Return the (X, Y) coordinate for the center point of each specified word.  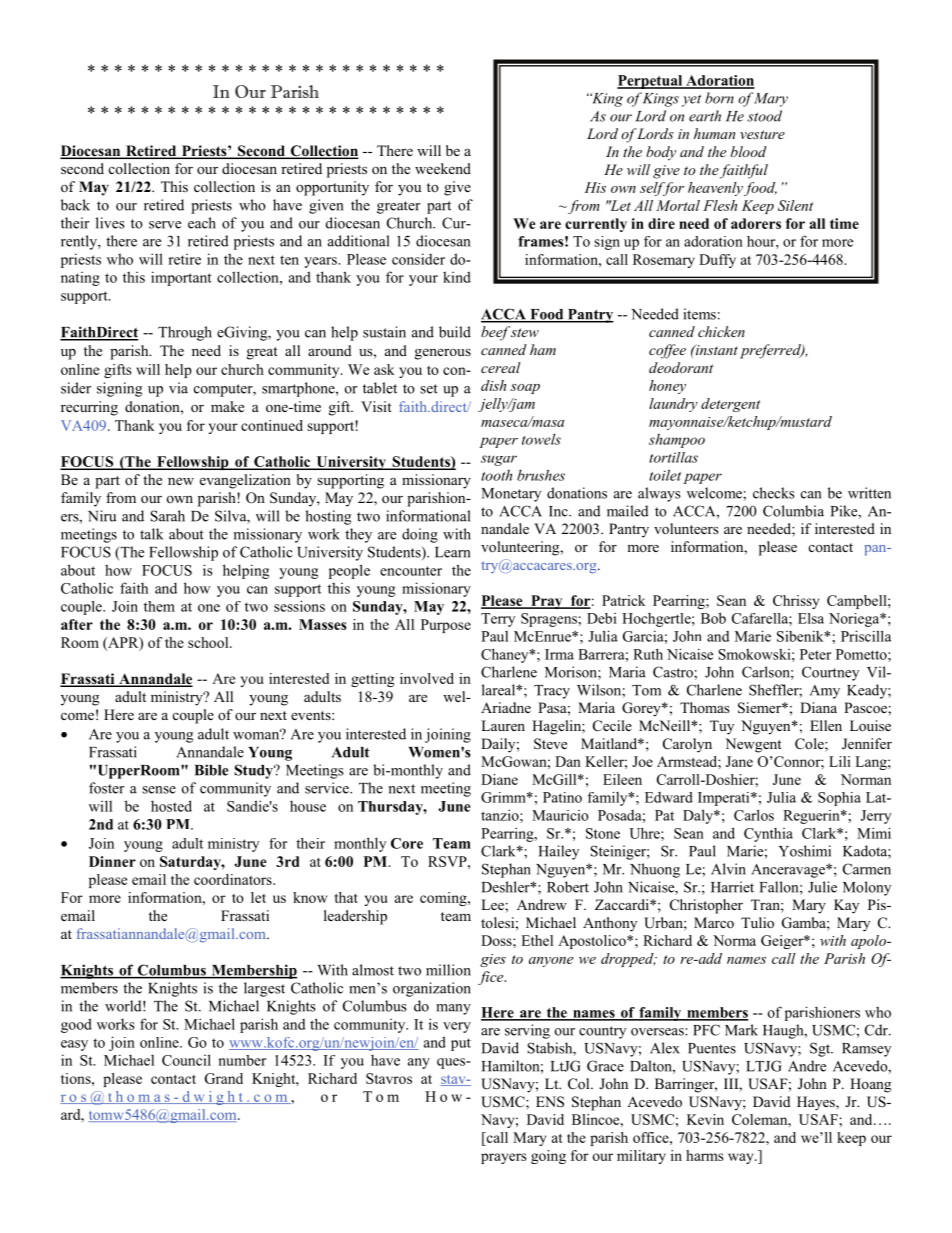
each (202, 223)
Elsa (811, 618)
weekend (443, 168)
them (159, 606)
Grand (224, 1078)
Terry (498, 620)
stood (764, 116)
